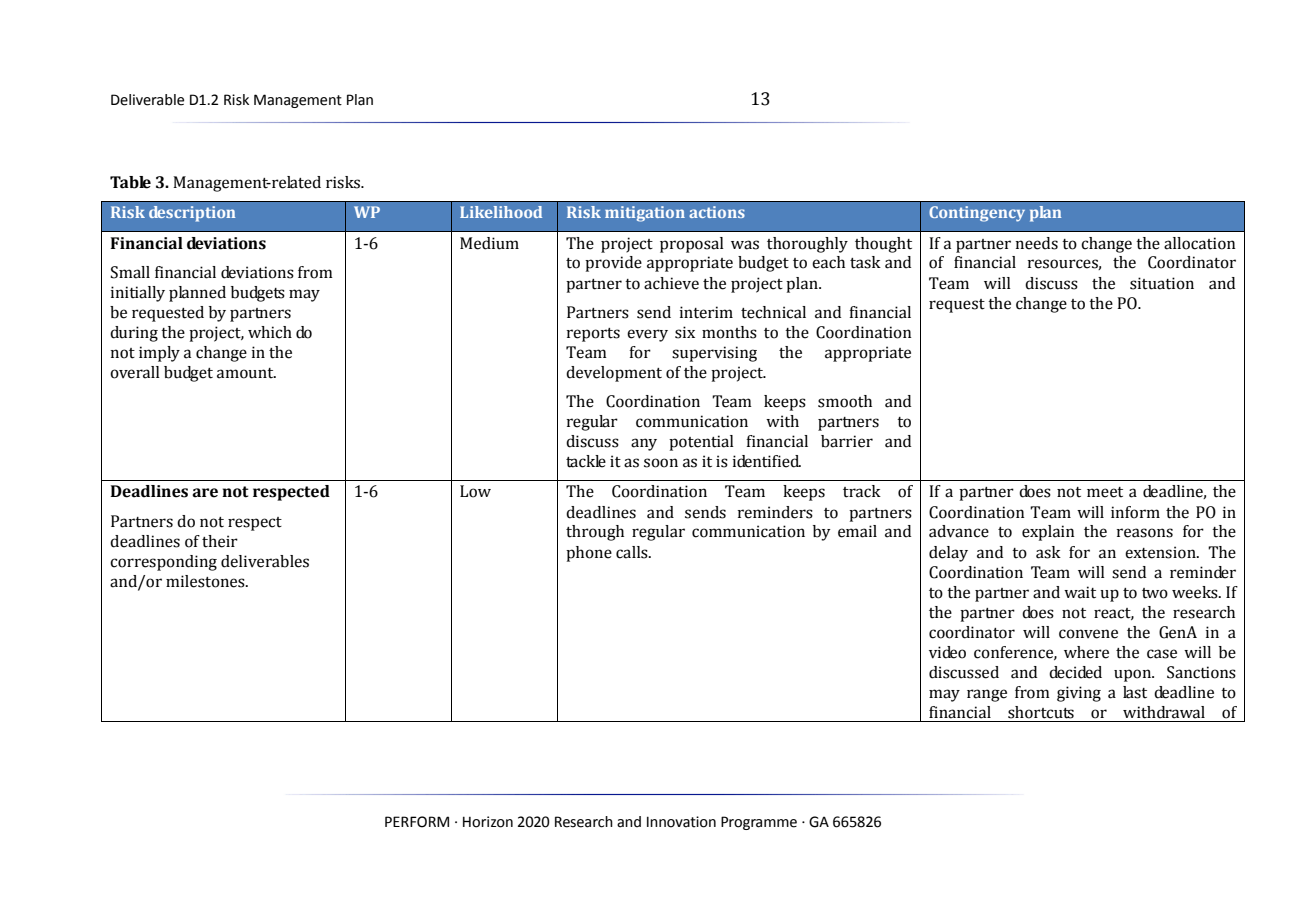 The image size is (1308, 924). What do you see at coordinates (1080, 592) in the page?
I see `wait` at bounding box center [1080, 592].
